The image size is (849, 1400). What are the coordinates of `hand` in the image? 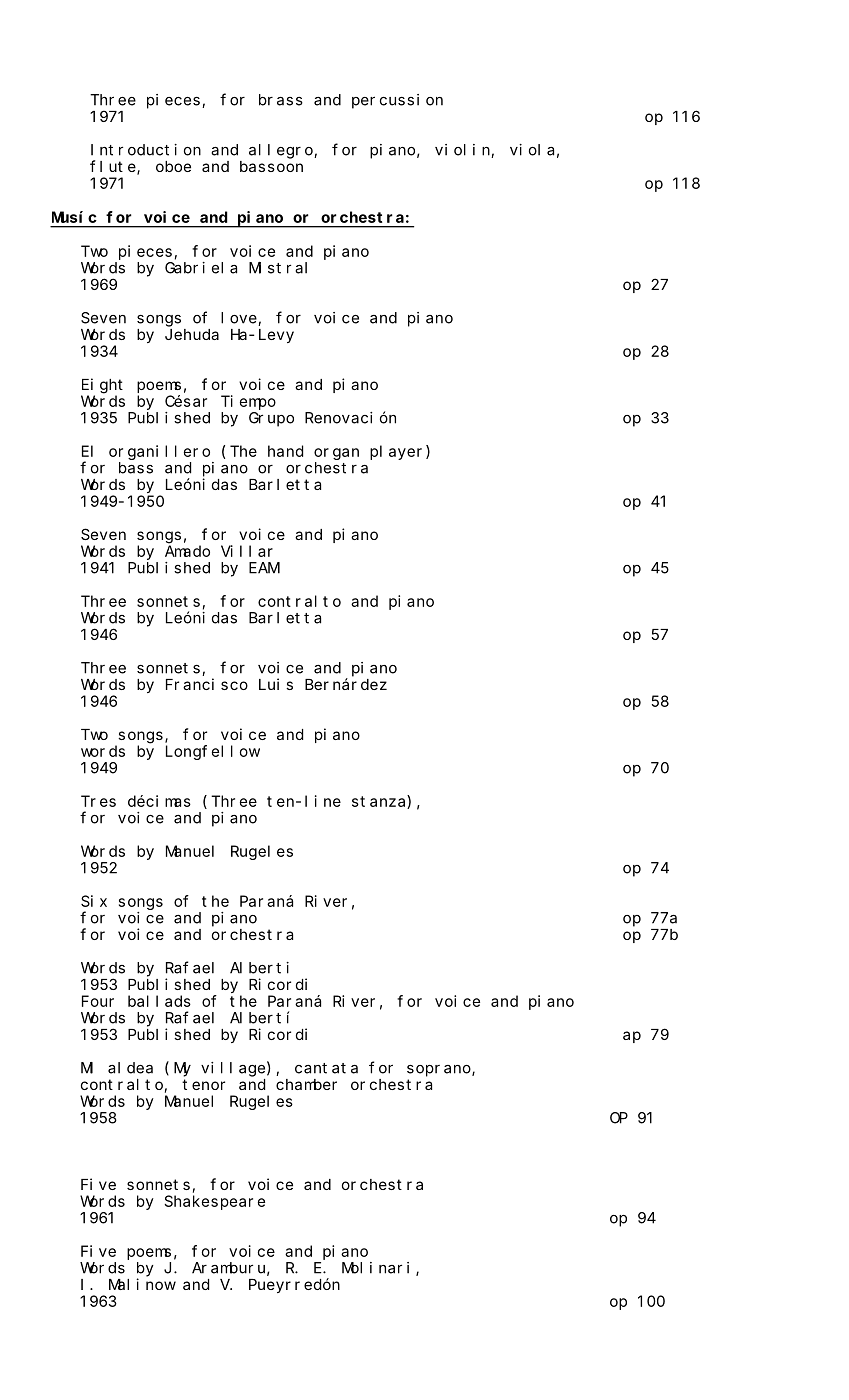 It's located at (285, 451).
